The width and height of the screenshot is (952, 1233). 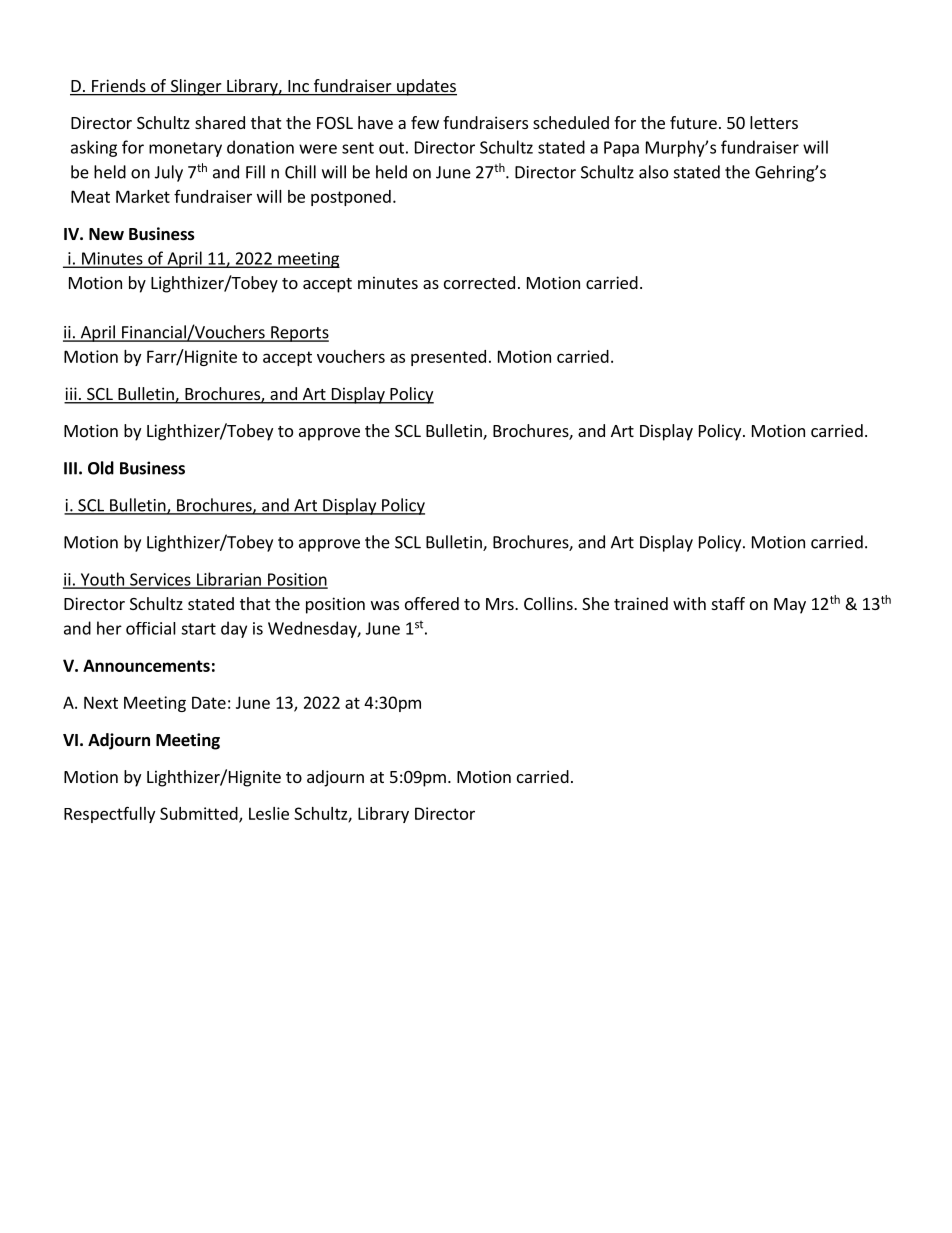 I want to click on corrected, so click(x=479, y=282).
